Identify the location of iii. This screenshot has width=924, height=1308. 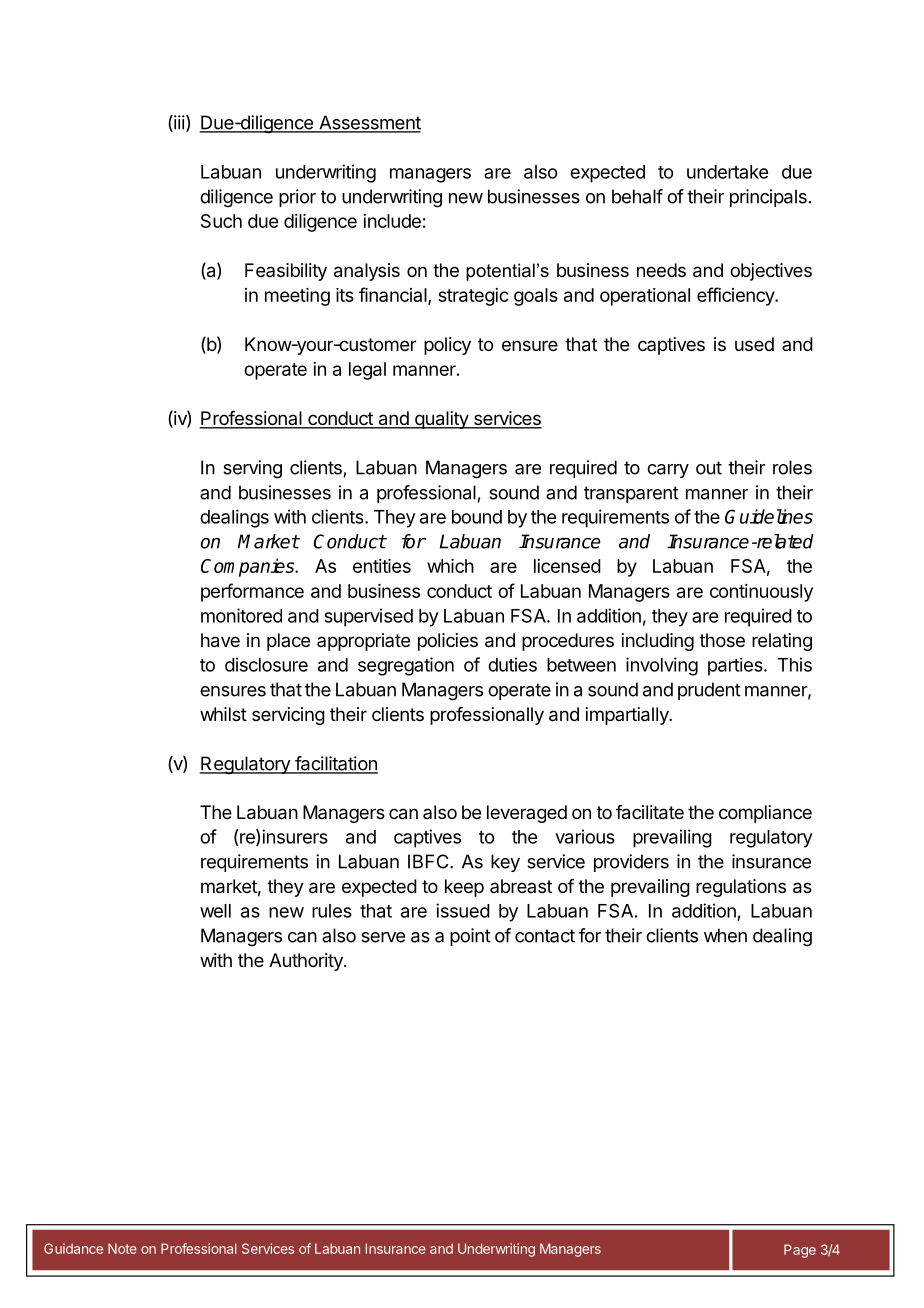
(178, 123).
